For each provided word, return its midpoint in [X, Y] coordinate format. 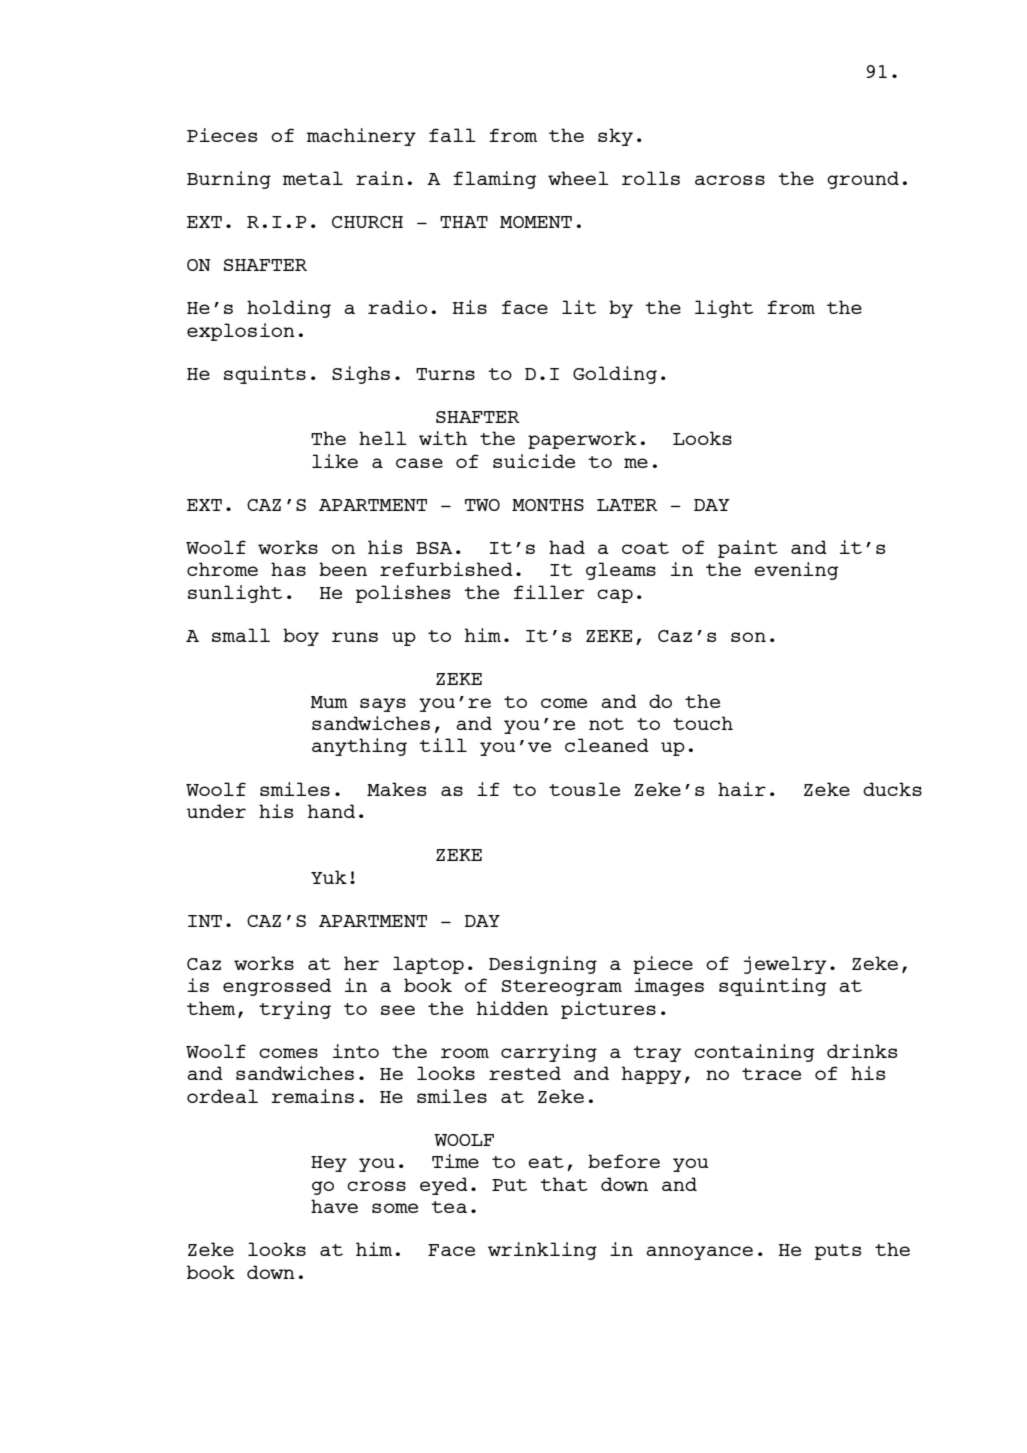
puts [838, 1252]
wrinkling [542, 1251]
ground [863, 180]
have [334, 1206]
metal [313, 178]
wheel [578, 178]
